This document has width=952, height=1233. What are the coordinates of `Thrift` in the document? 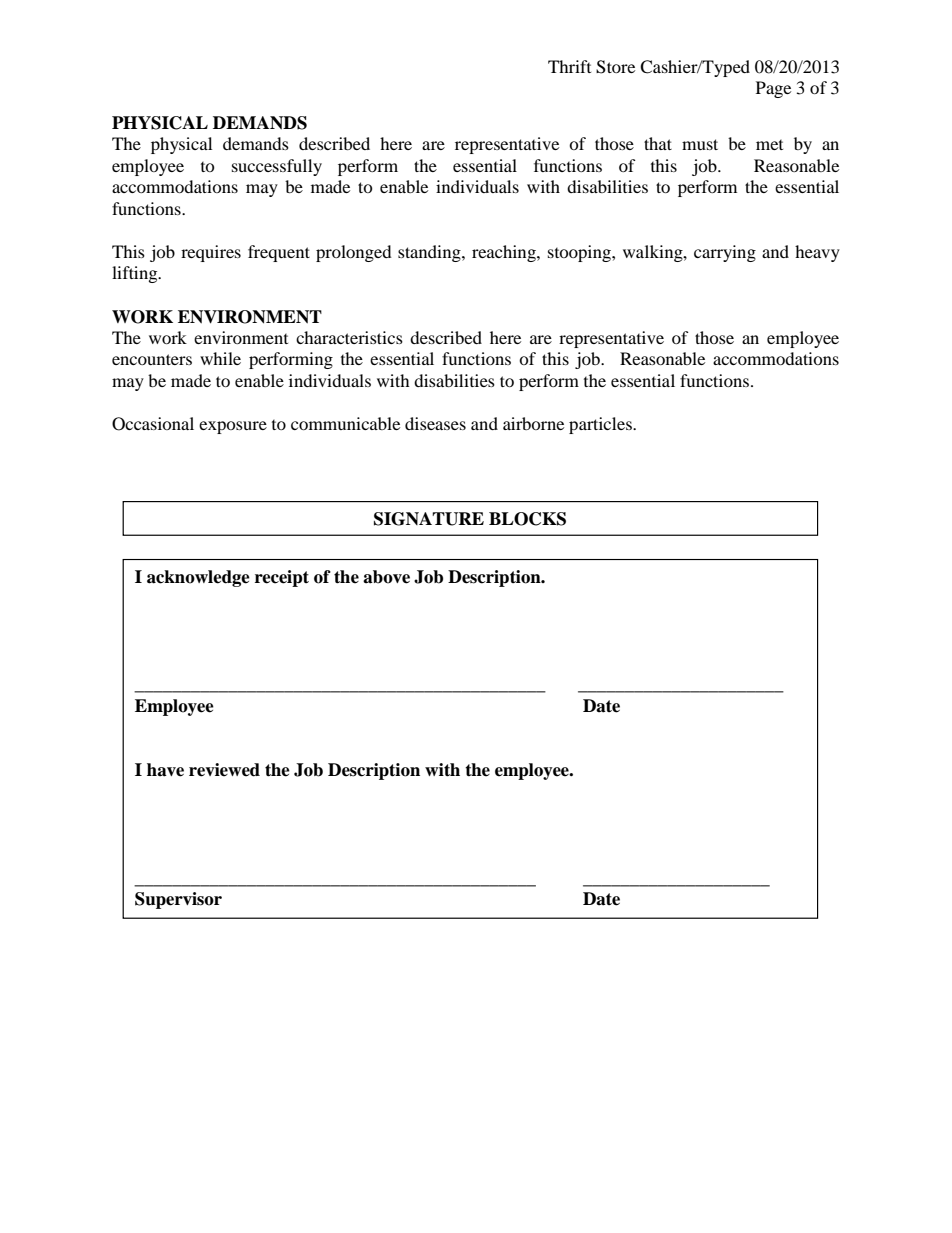 It's located at (569, 66).
